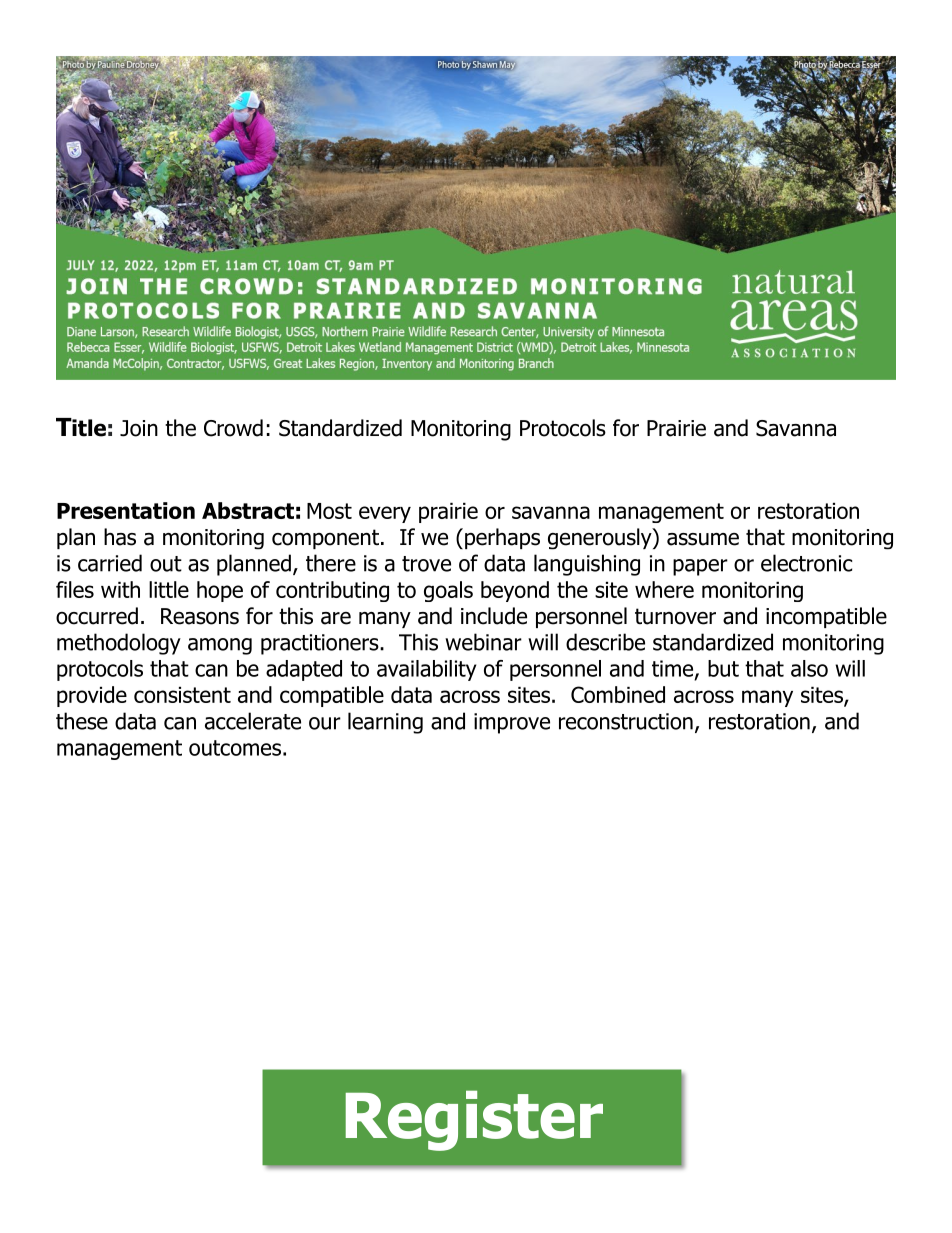 The image size is (952, 1233). What do you see at coordinates (385, 723) in the screenshot?
I see `learning` at bounding box center [385, 723].
